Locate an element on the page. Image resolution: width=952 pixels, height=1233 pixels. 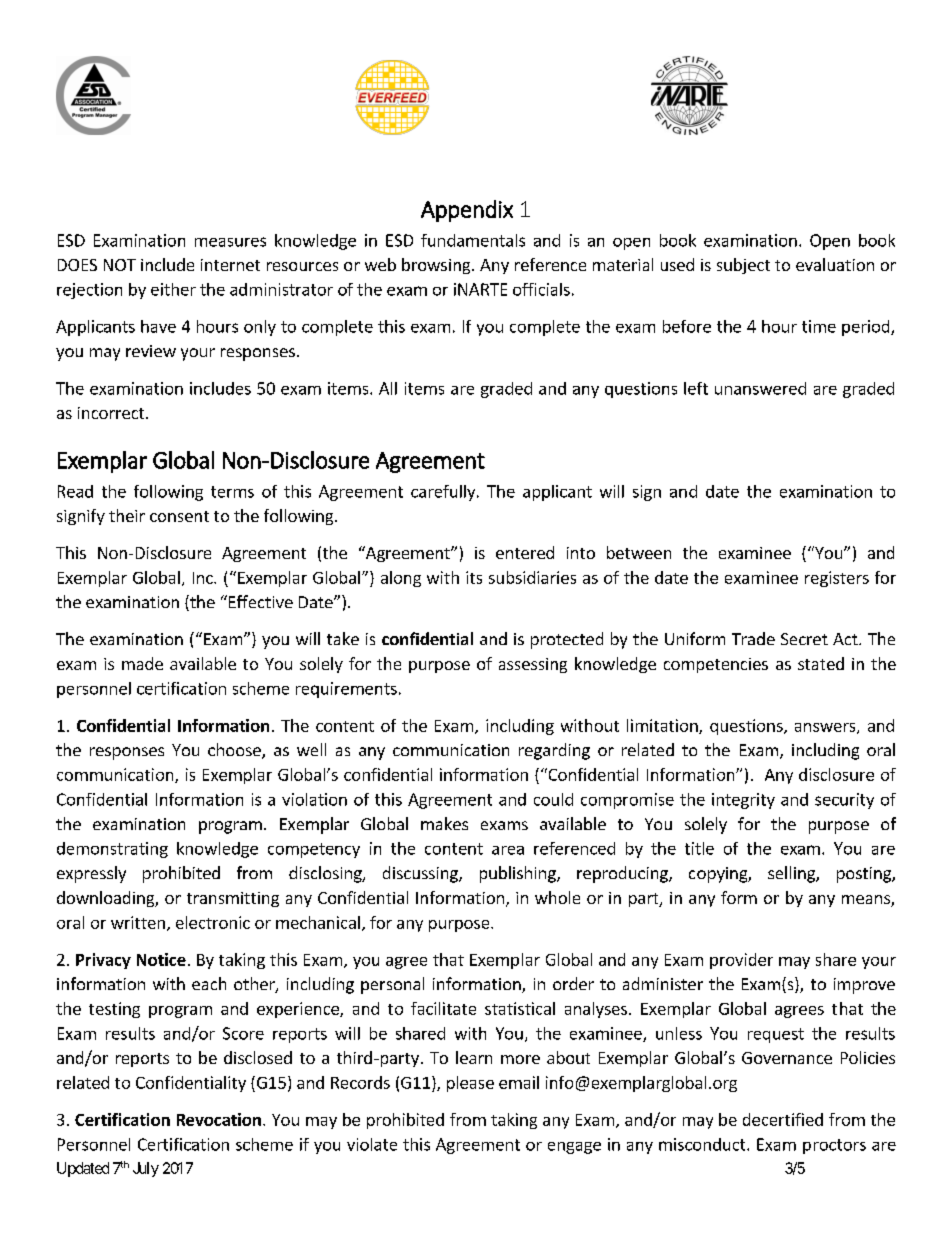
fundamentals is located at coordinates (473, 240).
